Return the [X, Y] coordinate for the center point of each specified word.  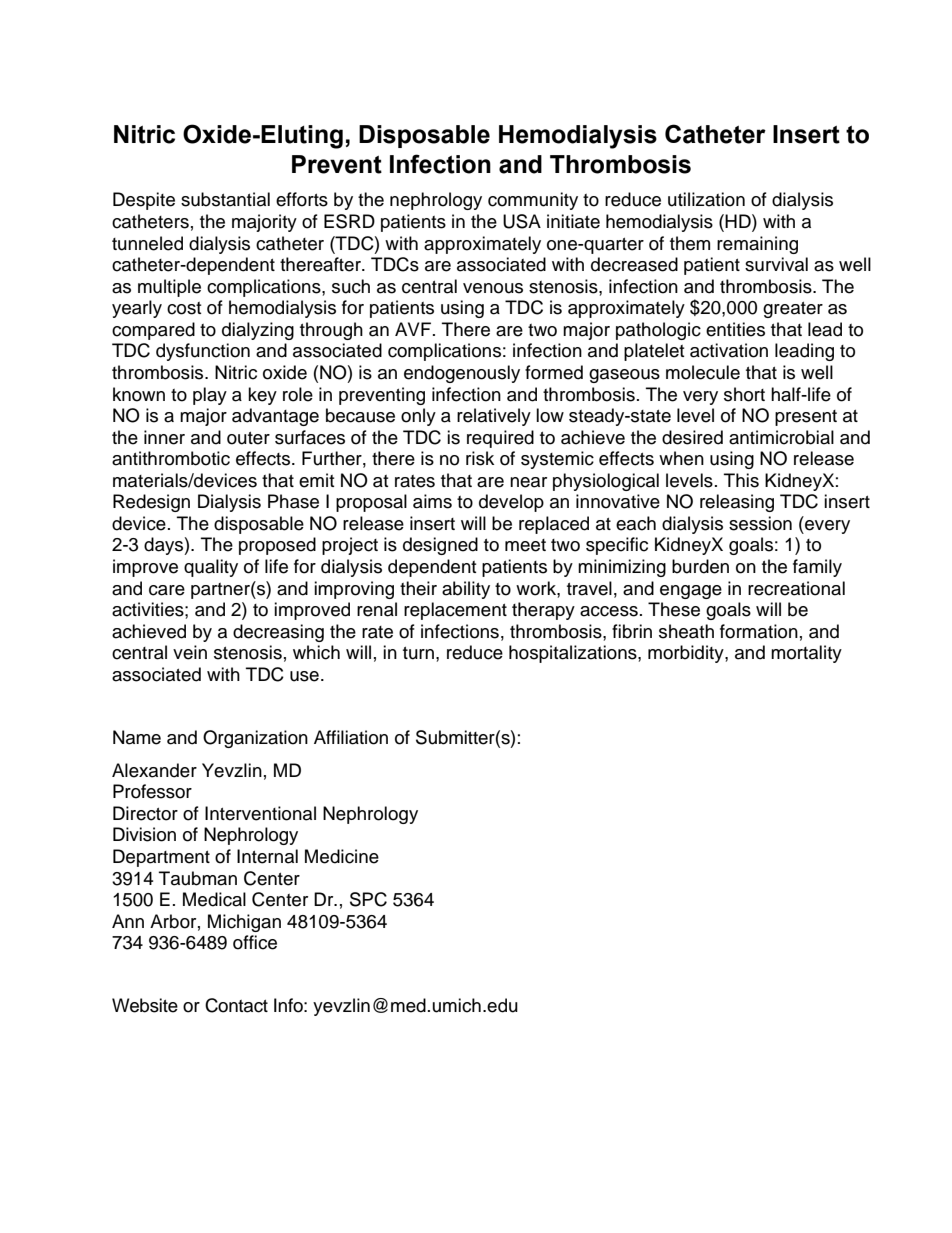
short [744, 394]
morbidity [687, 654]
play [210, 396]
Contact [236, 1005]
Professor [152, 791]
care [167, 590]
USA [522, 221]
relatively [494, 417]
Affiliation [351, 737]
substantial [225, 199]
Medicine [342, 856]
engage [691, 592]
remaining [757, 245]
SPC [368, 899]
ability [466, 590]
